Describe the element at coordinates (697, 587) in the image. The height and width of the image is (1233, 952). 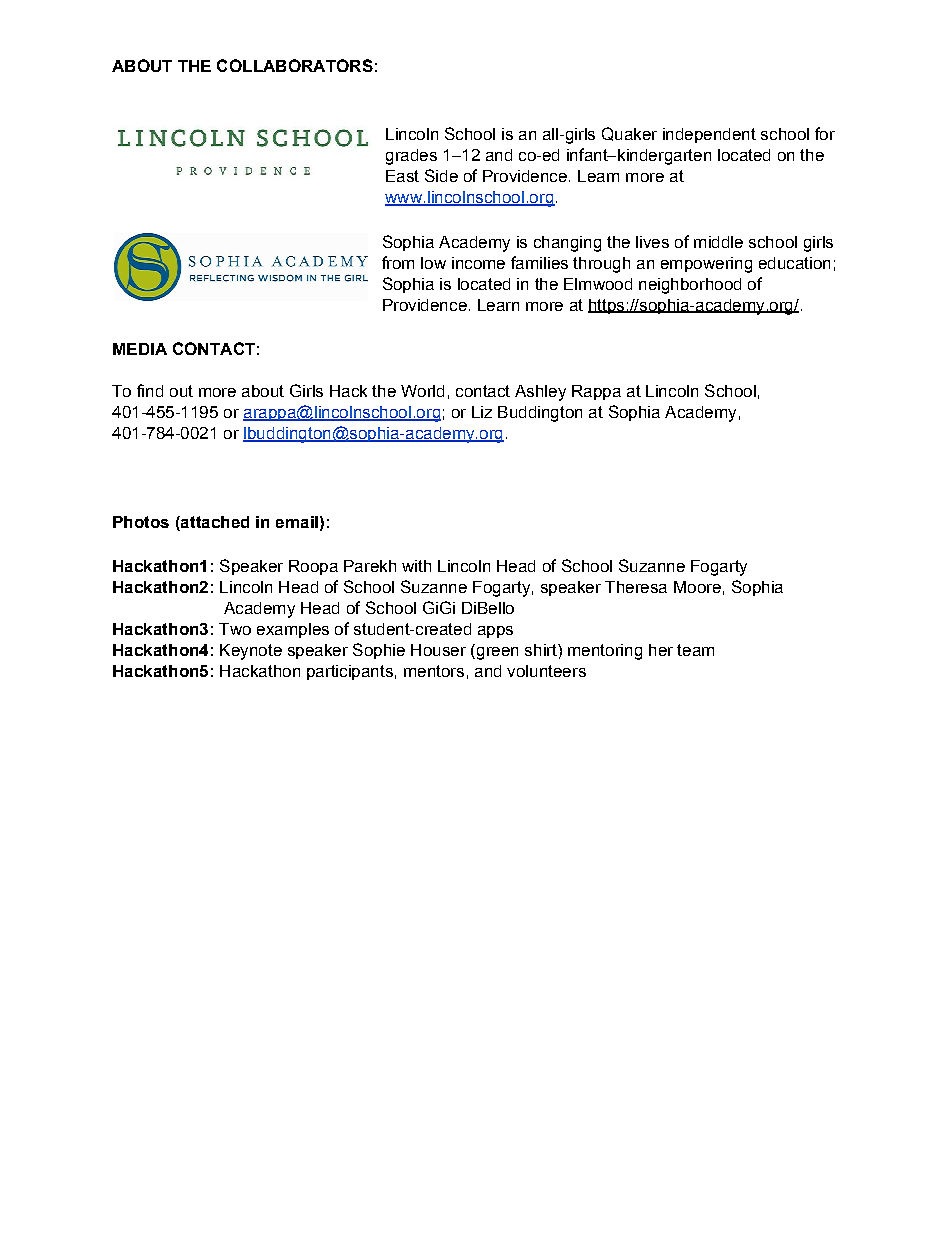
I see `Moore` at that location.
